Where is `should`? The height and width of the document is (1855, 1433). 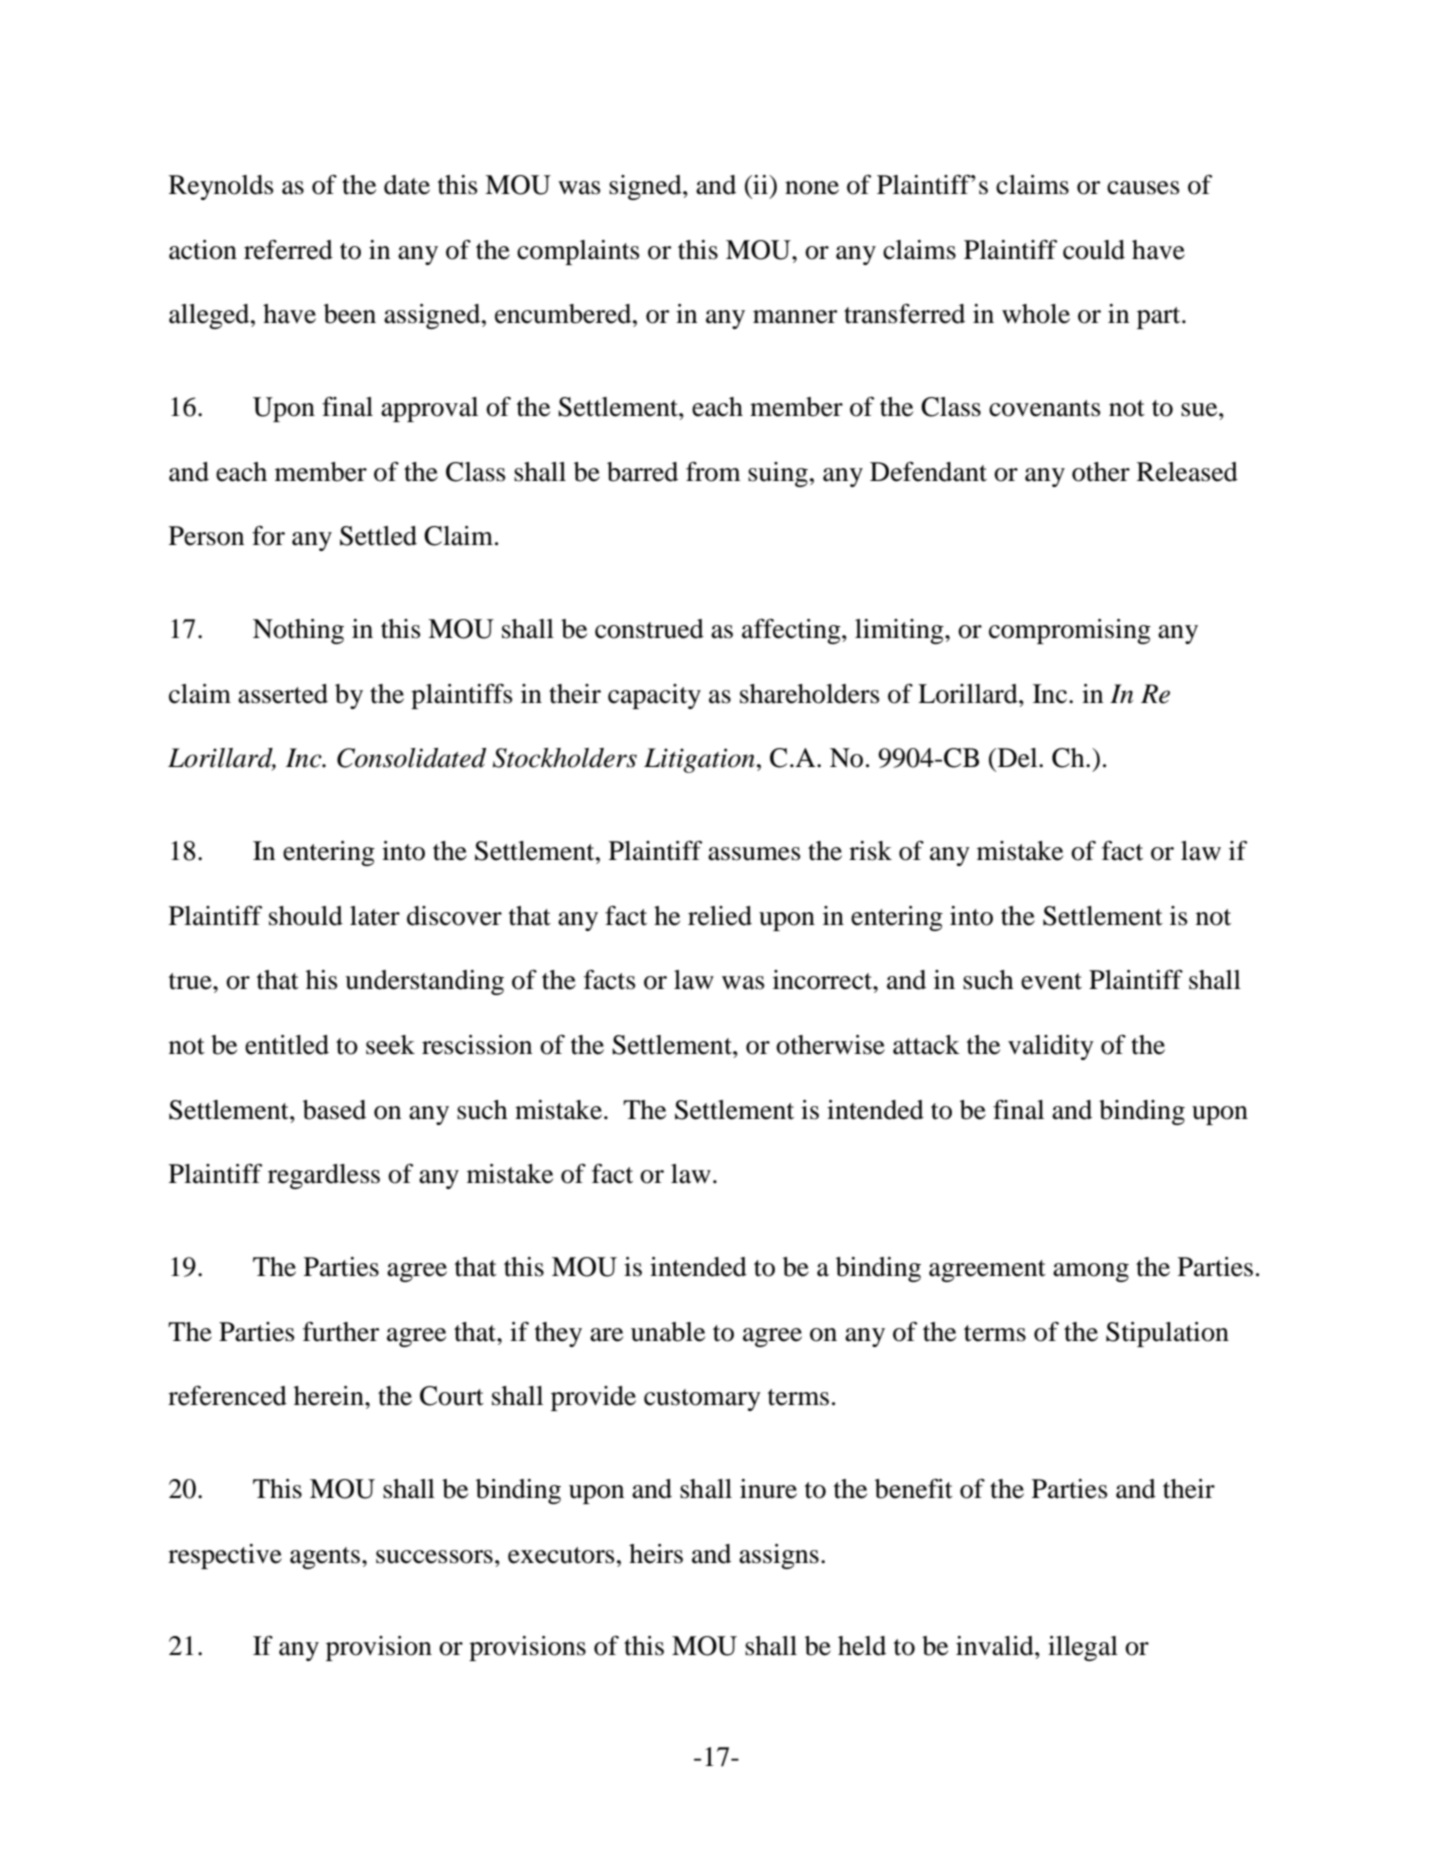
should is located at coordinates (306, 916).
